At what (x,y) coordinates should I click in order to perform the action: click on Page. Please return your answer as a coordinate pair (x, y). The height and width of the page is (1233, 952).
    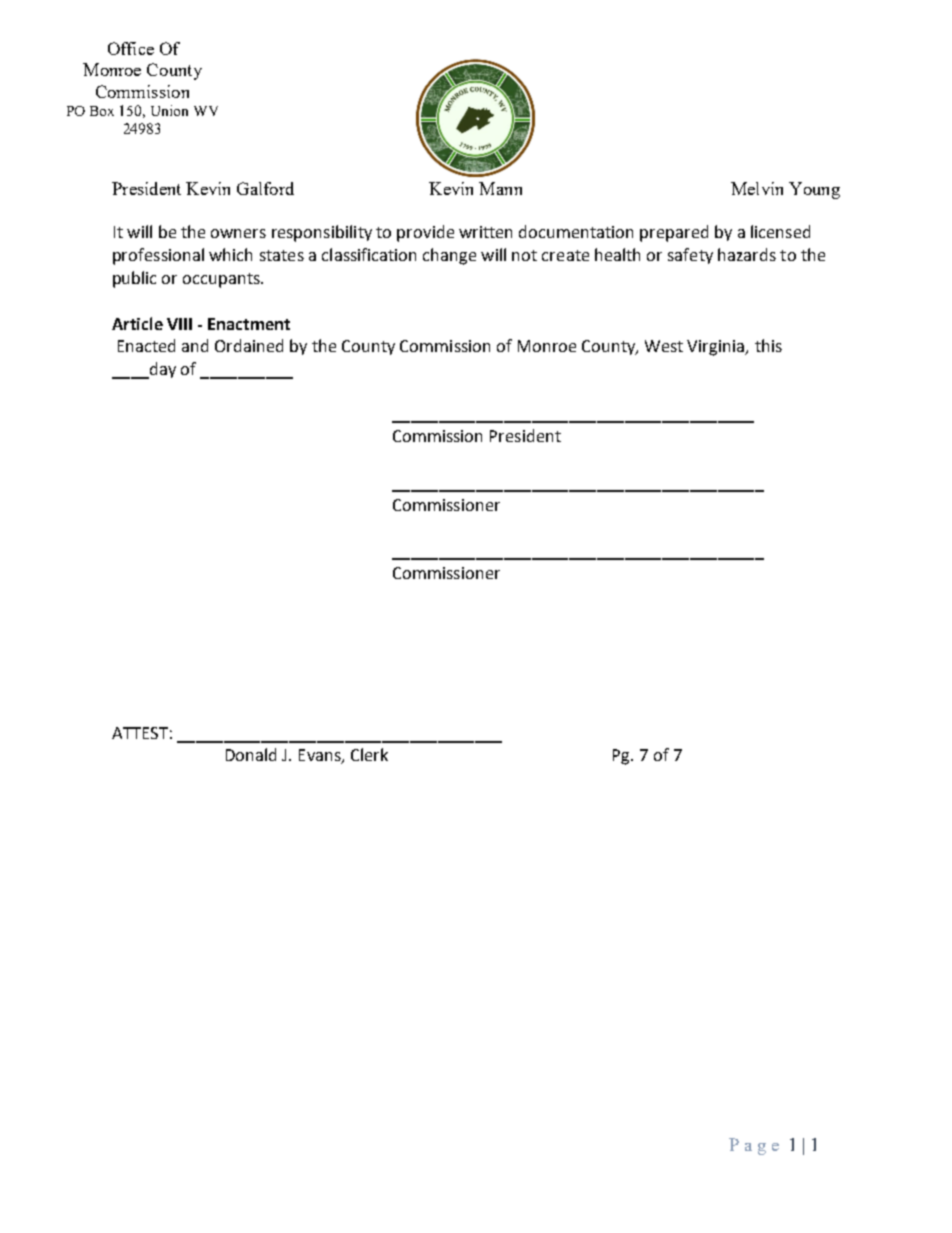
    Looking at the image, I should click on (754, 1146).
